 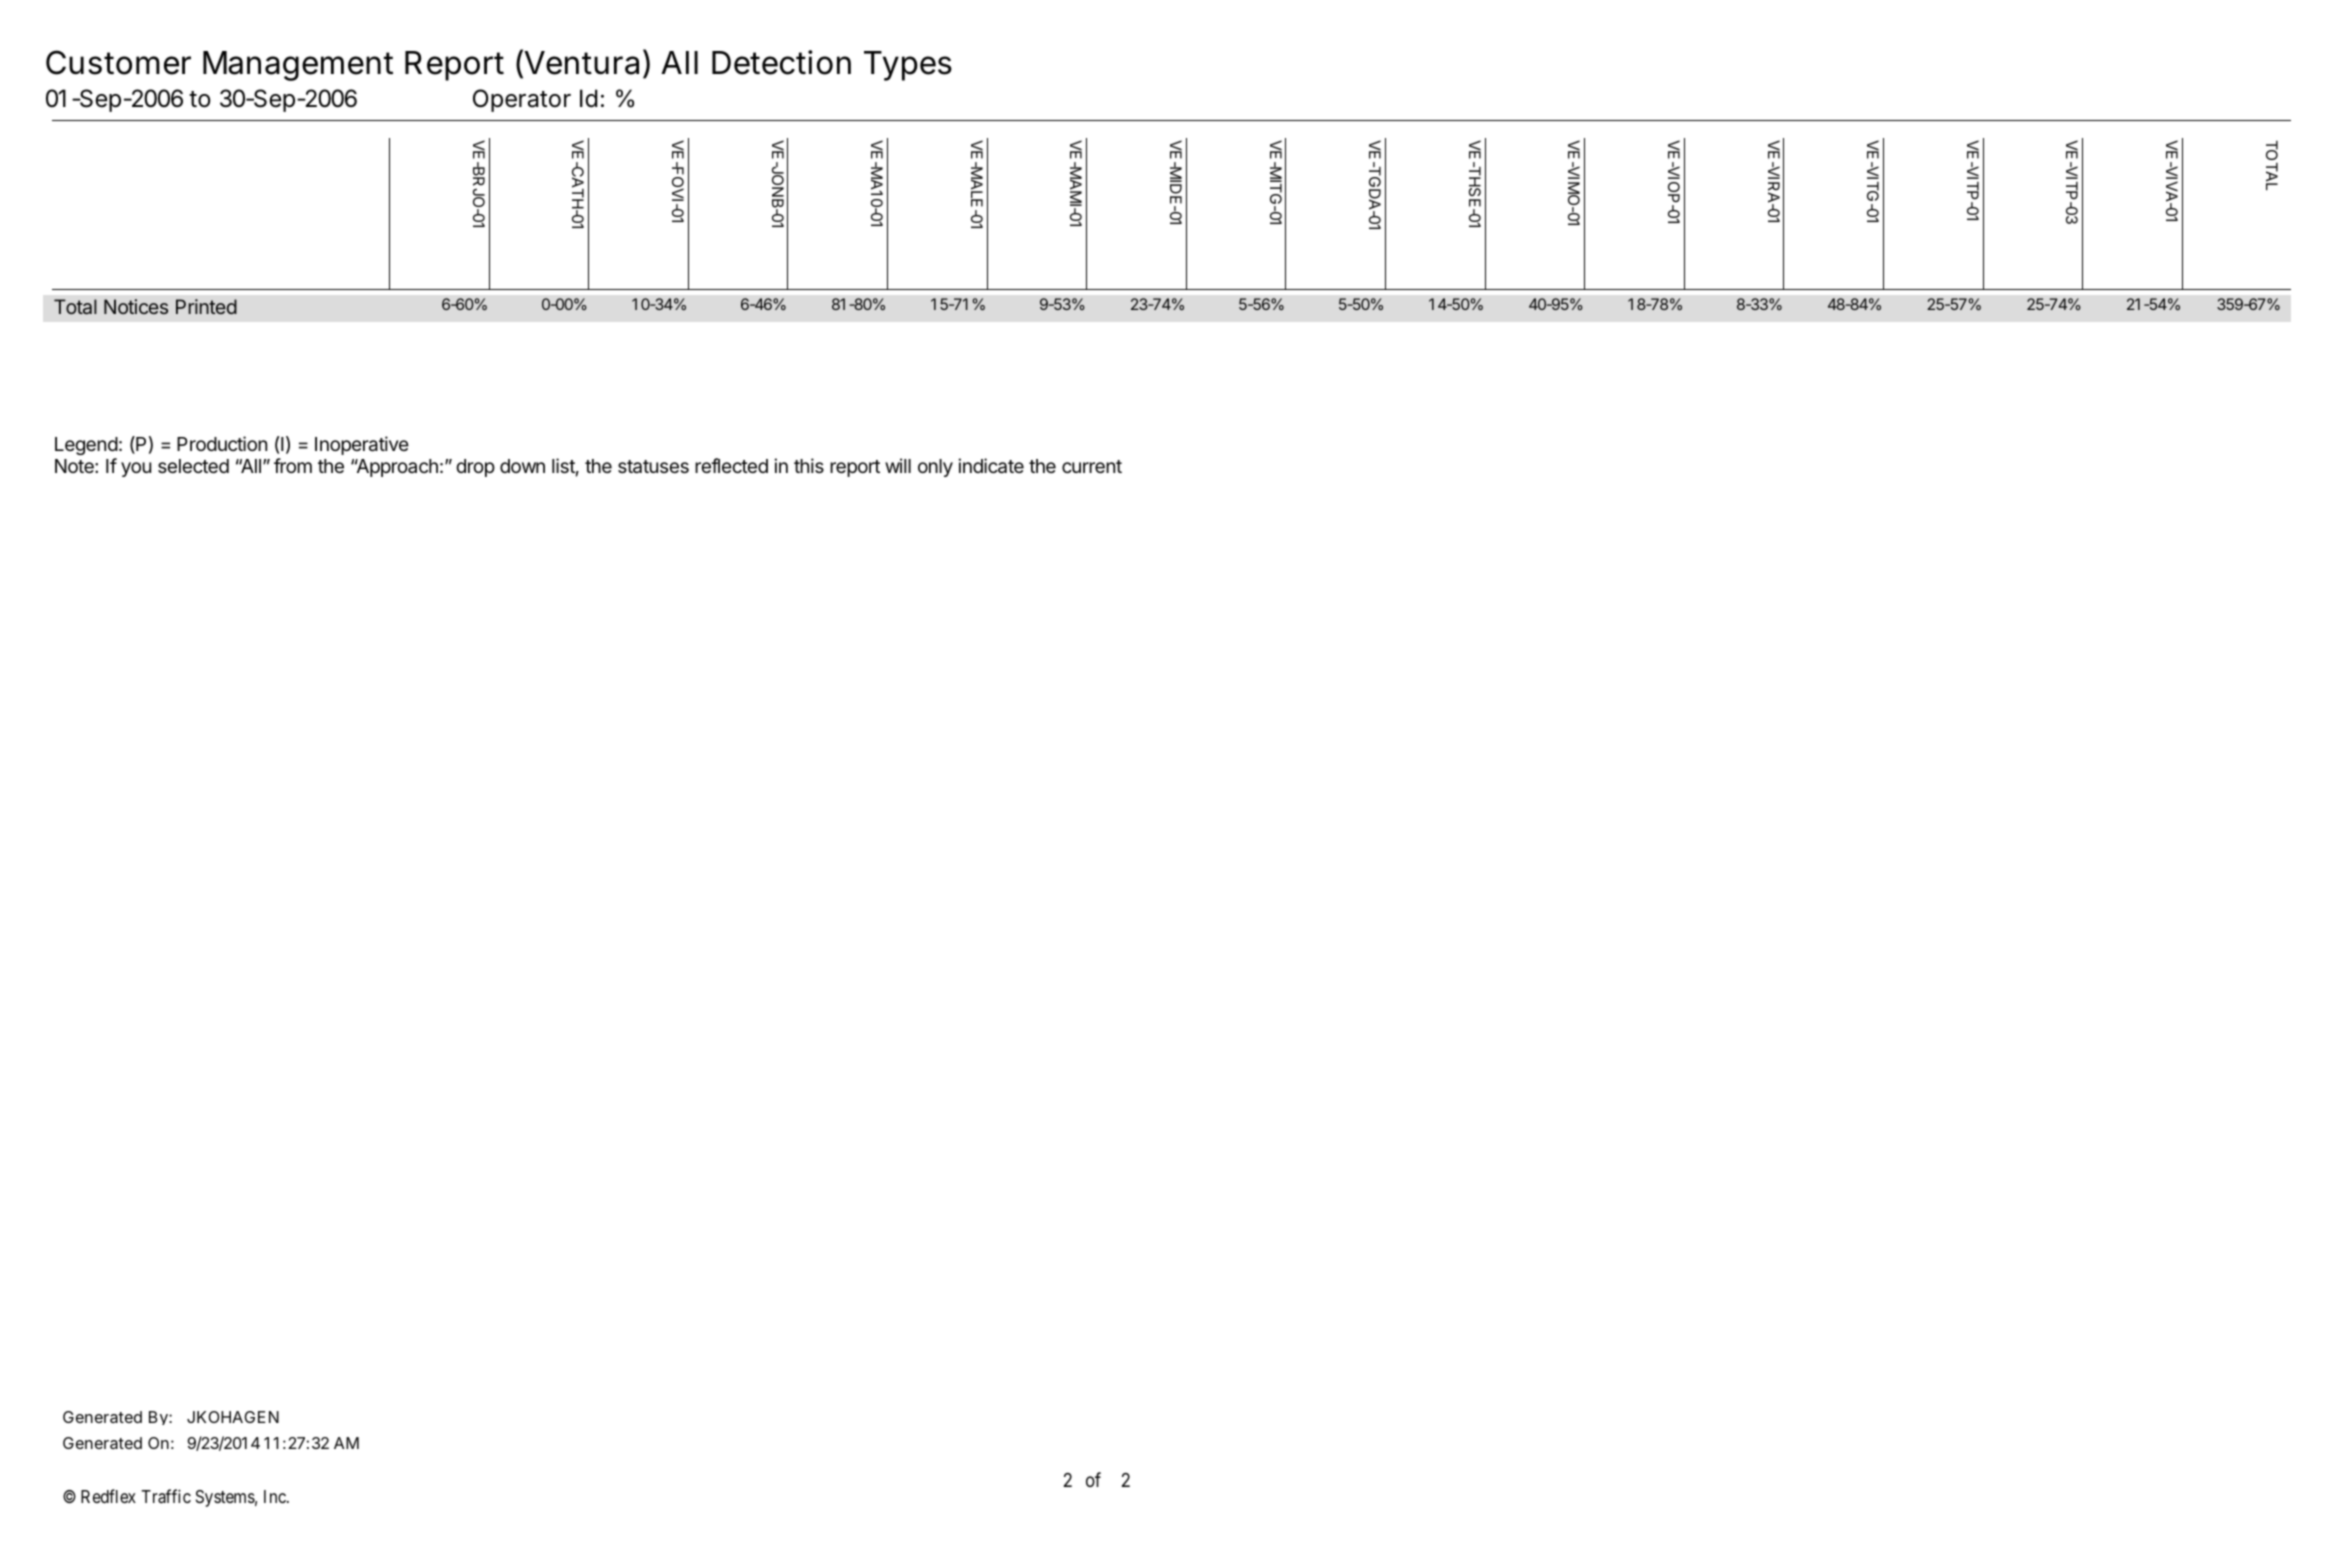 I want to click on Ventura, so click(x=580, y=63).
